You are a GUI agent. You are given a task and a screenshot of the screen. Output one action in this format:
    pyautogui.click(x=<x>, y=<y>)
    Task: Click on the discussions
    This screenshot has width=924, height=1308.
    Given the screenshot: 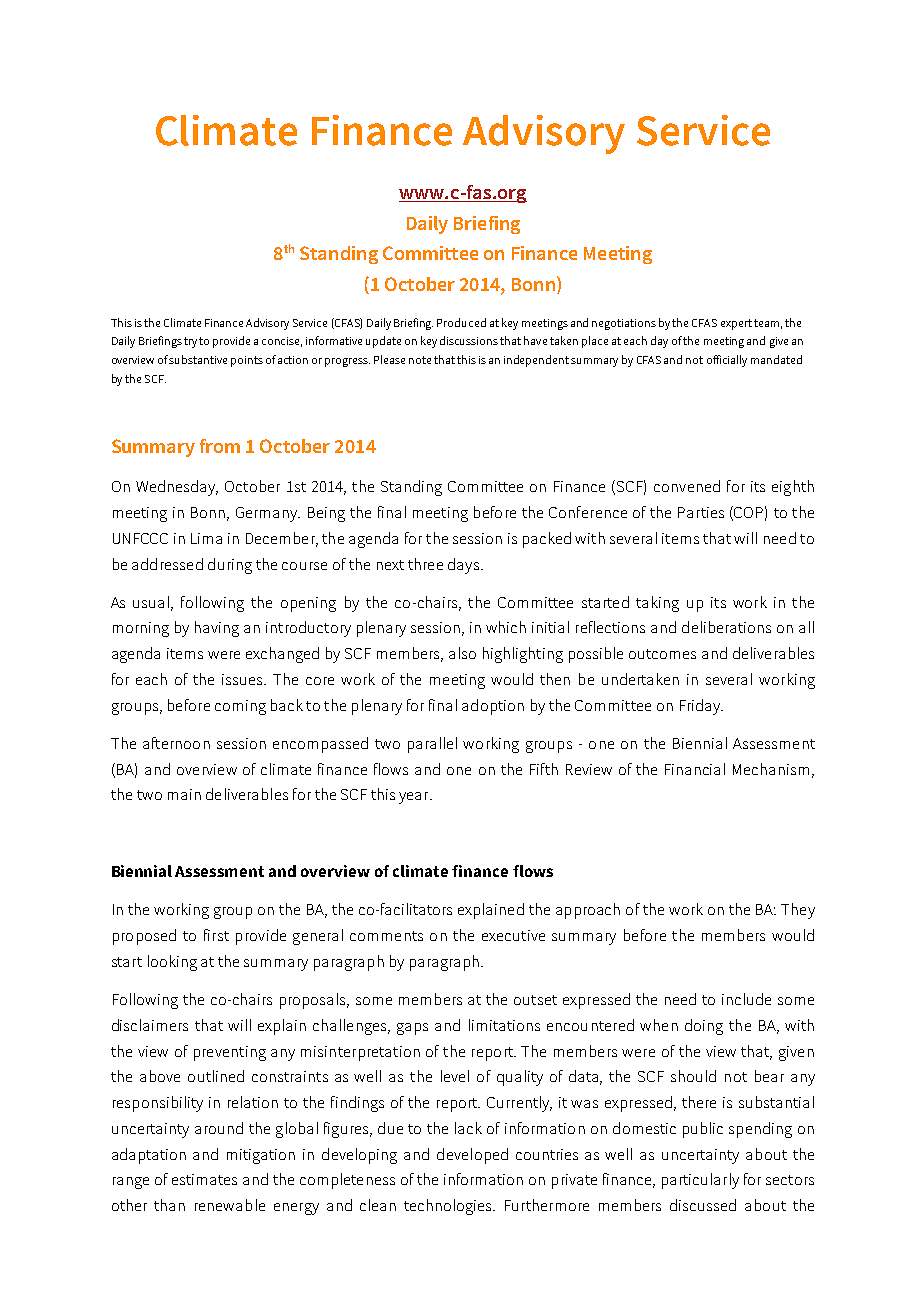 What is the action you would take?
    pyautogui.click(x=469, y=340)
